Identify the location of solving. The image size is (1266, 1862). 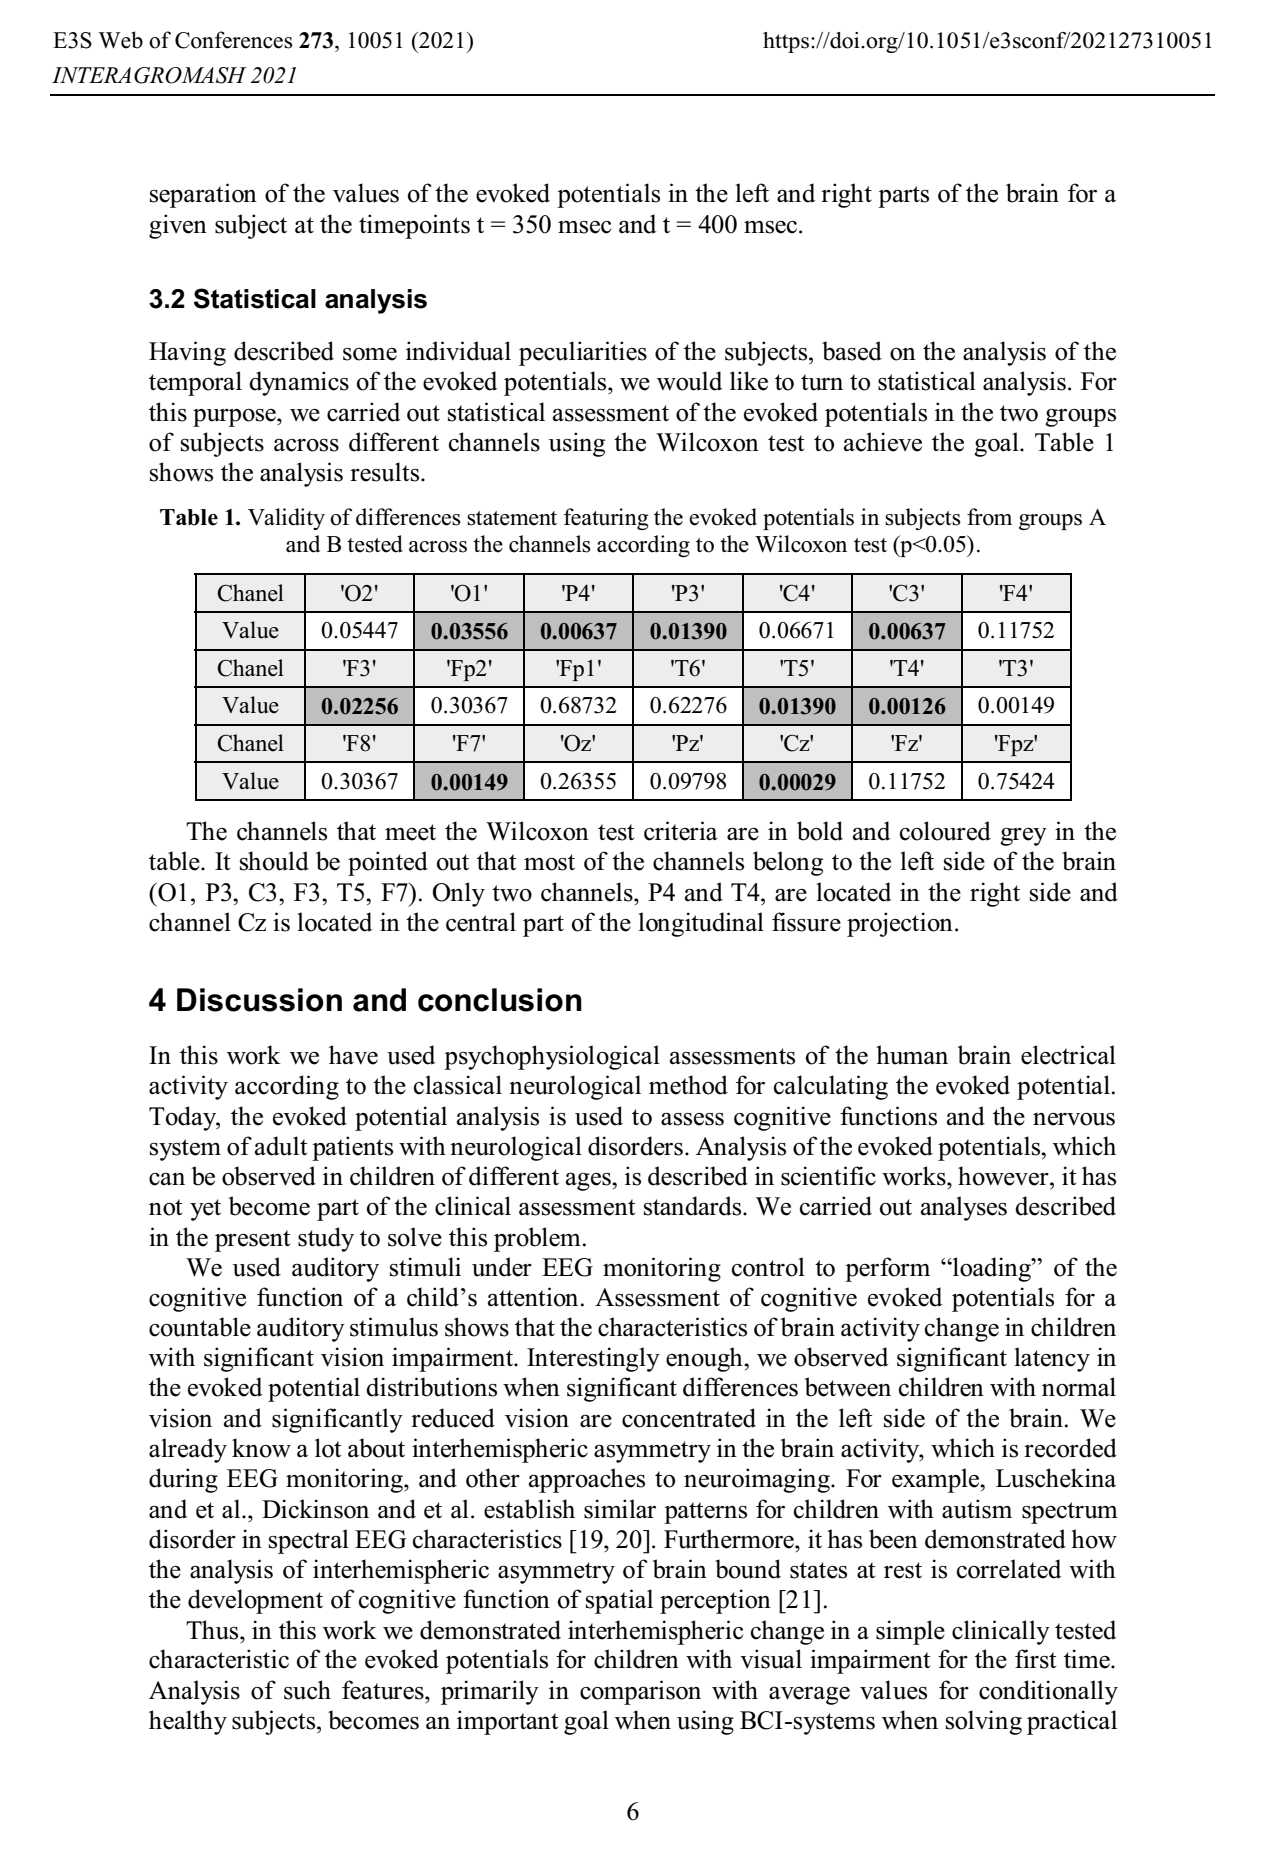
(984, 1722).
